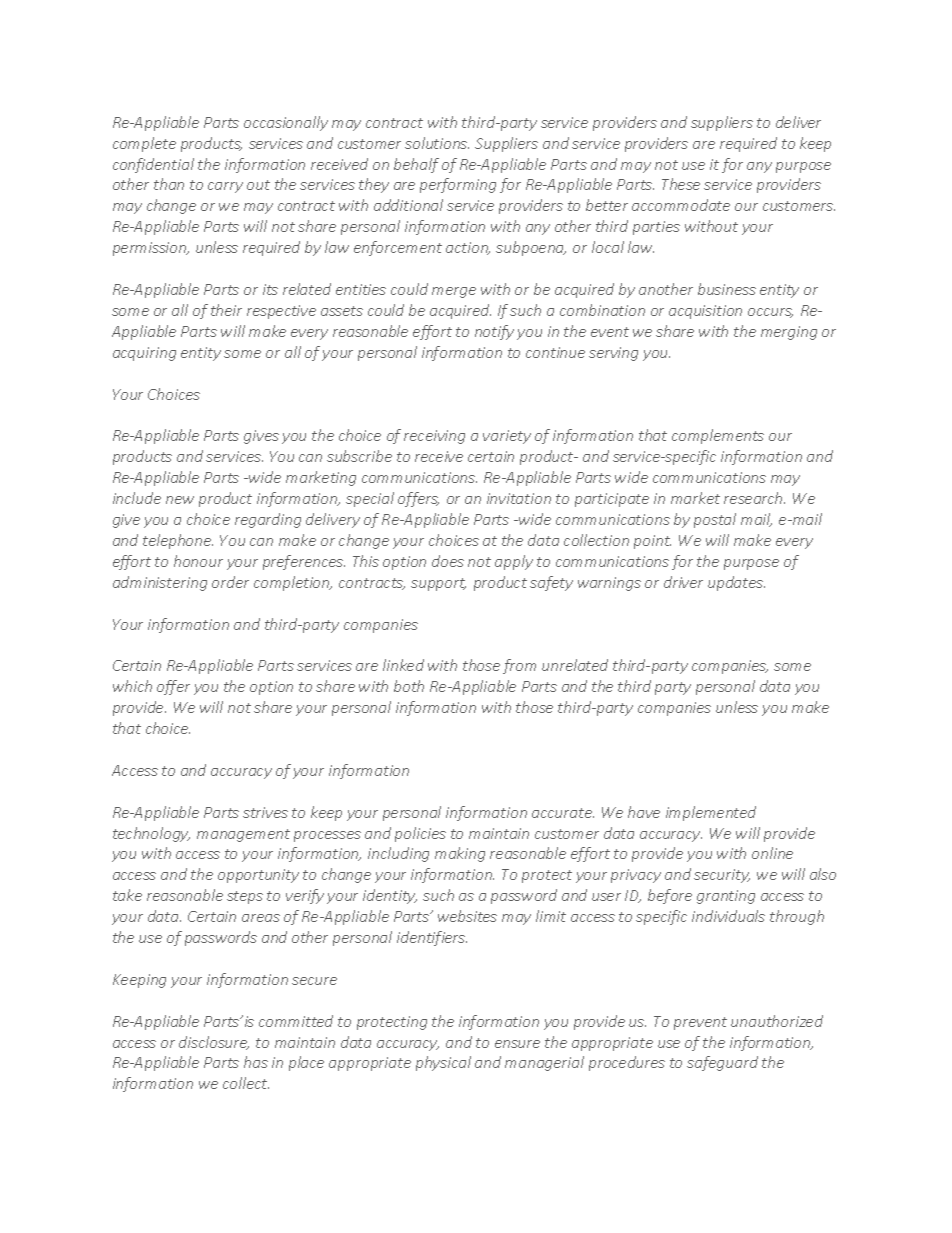 The height and width of the image is (1233, 952). Describe the element at coordinates (132, 686) in the image. I see `which` at that location.
